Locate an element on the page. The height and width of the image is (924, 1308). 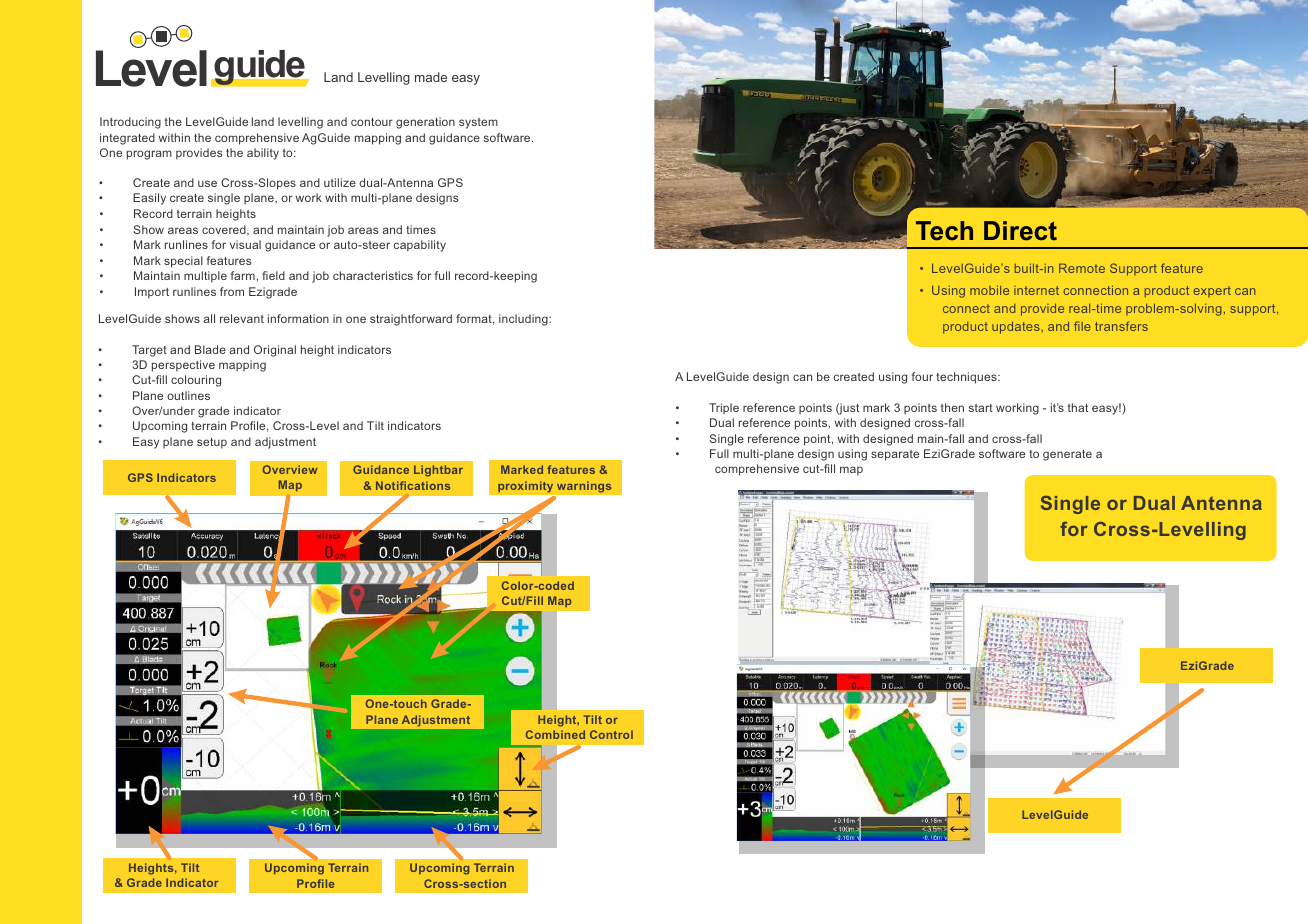
Remote is located at coordinates (1082, 268).
